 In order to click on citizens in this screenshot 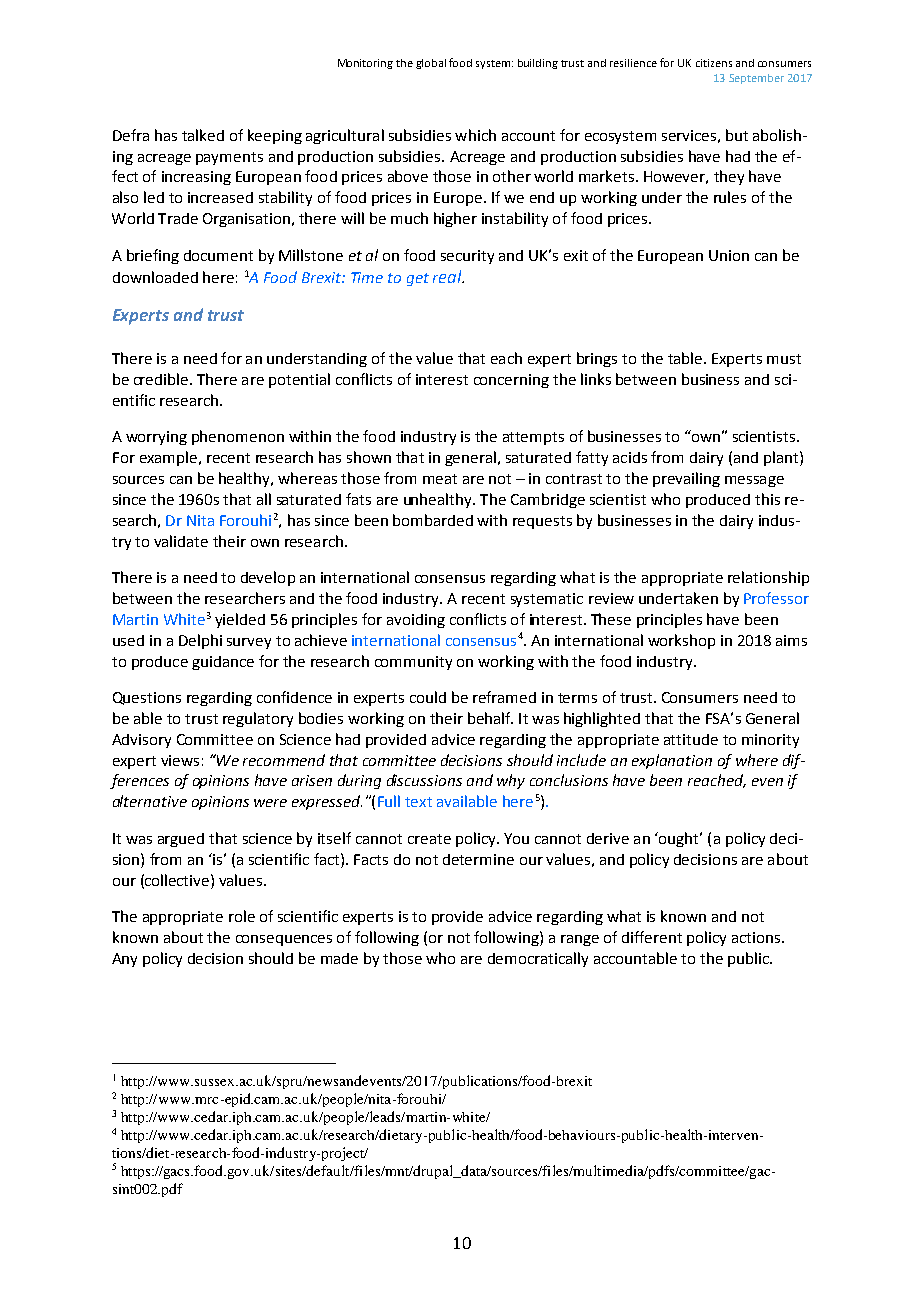, I will do `click(714, 63)`.
